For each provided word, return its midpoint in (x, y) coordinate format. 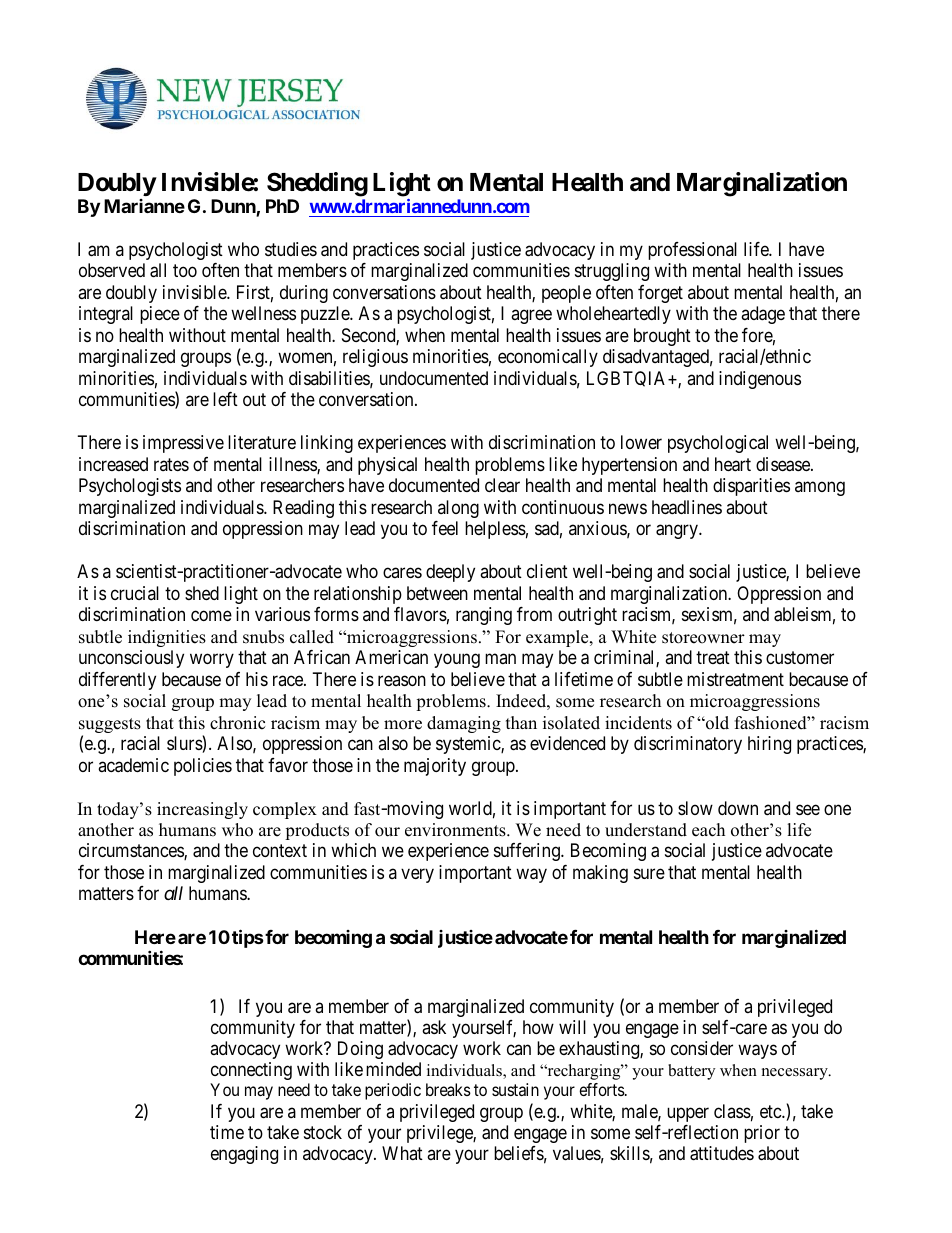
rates (171, 464)
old (716, 723)
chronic (237, 723)
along (458, 509)
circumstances (132, 851)
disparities (751, 487)
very (417, 875)
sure (649, 873)
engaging (244, 1155)
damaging (464, 724)
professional (692, 251)
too (185, 270)
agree (531, 317)
